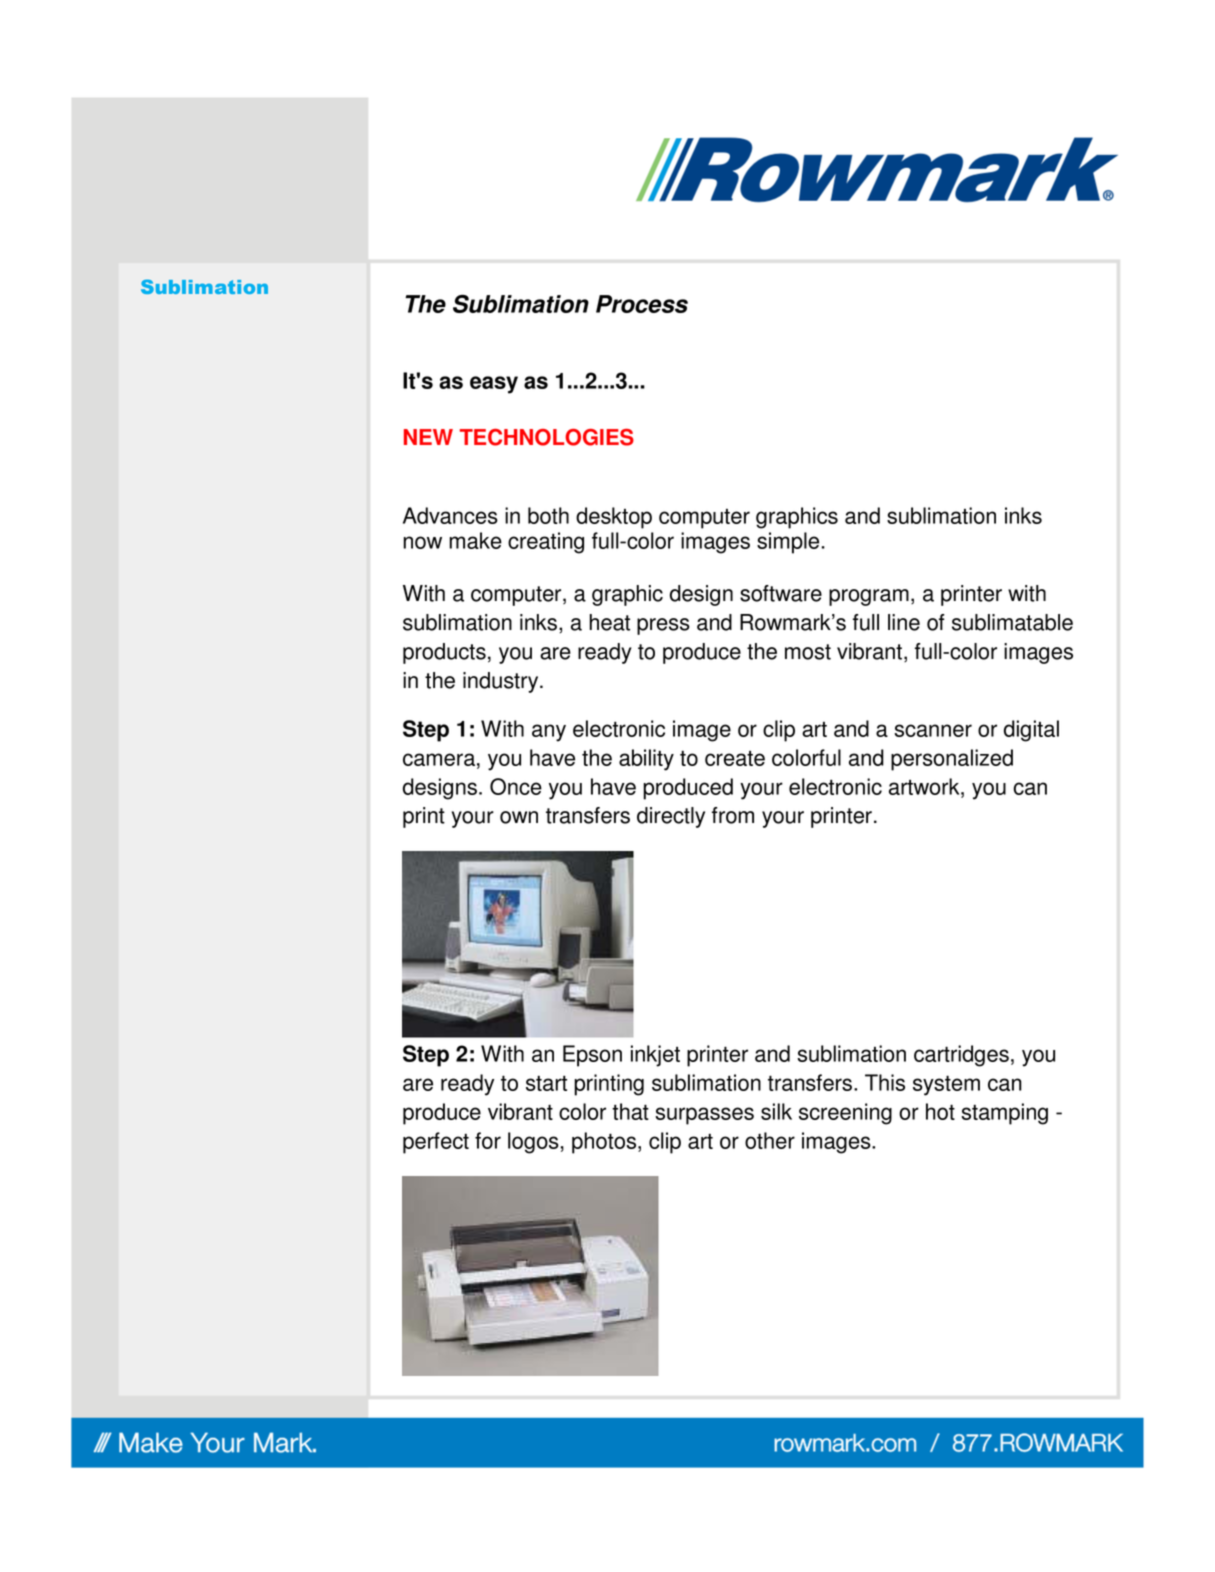  What do you see at coordinates (869, 597) in the screenshot?
I see `program` at bounding box center [869, 597].
